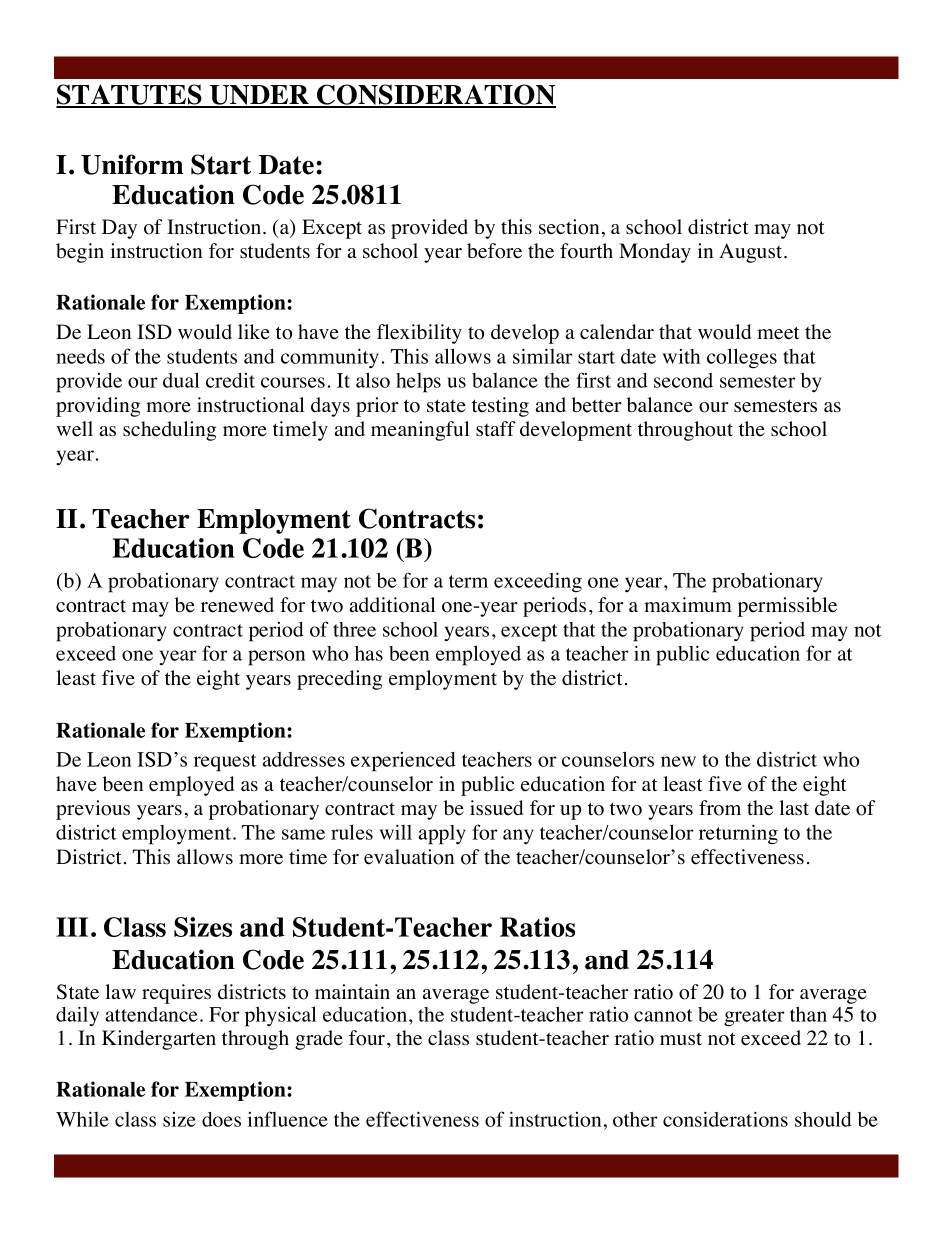 This screenshot has height=1233, width=952. I want to click on before, so click(494, 251).
